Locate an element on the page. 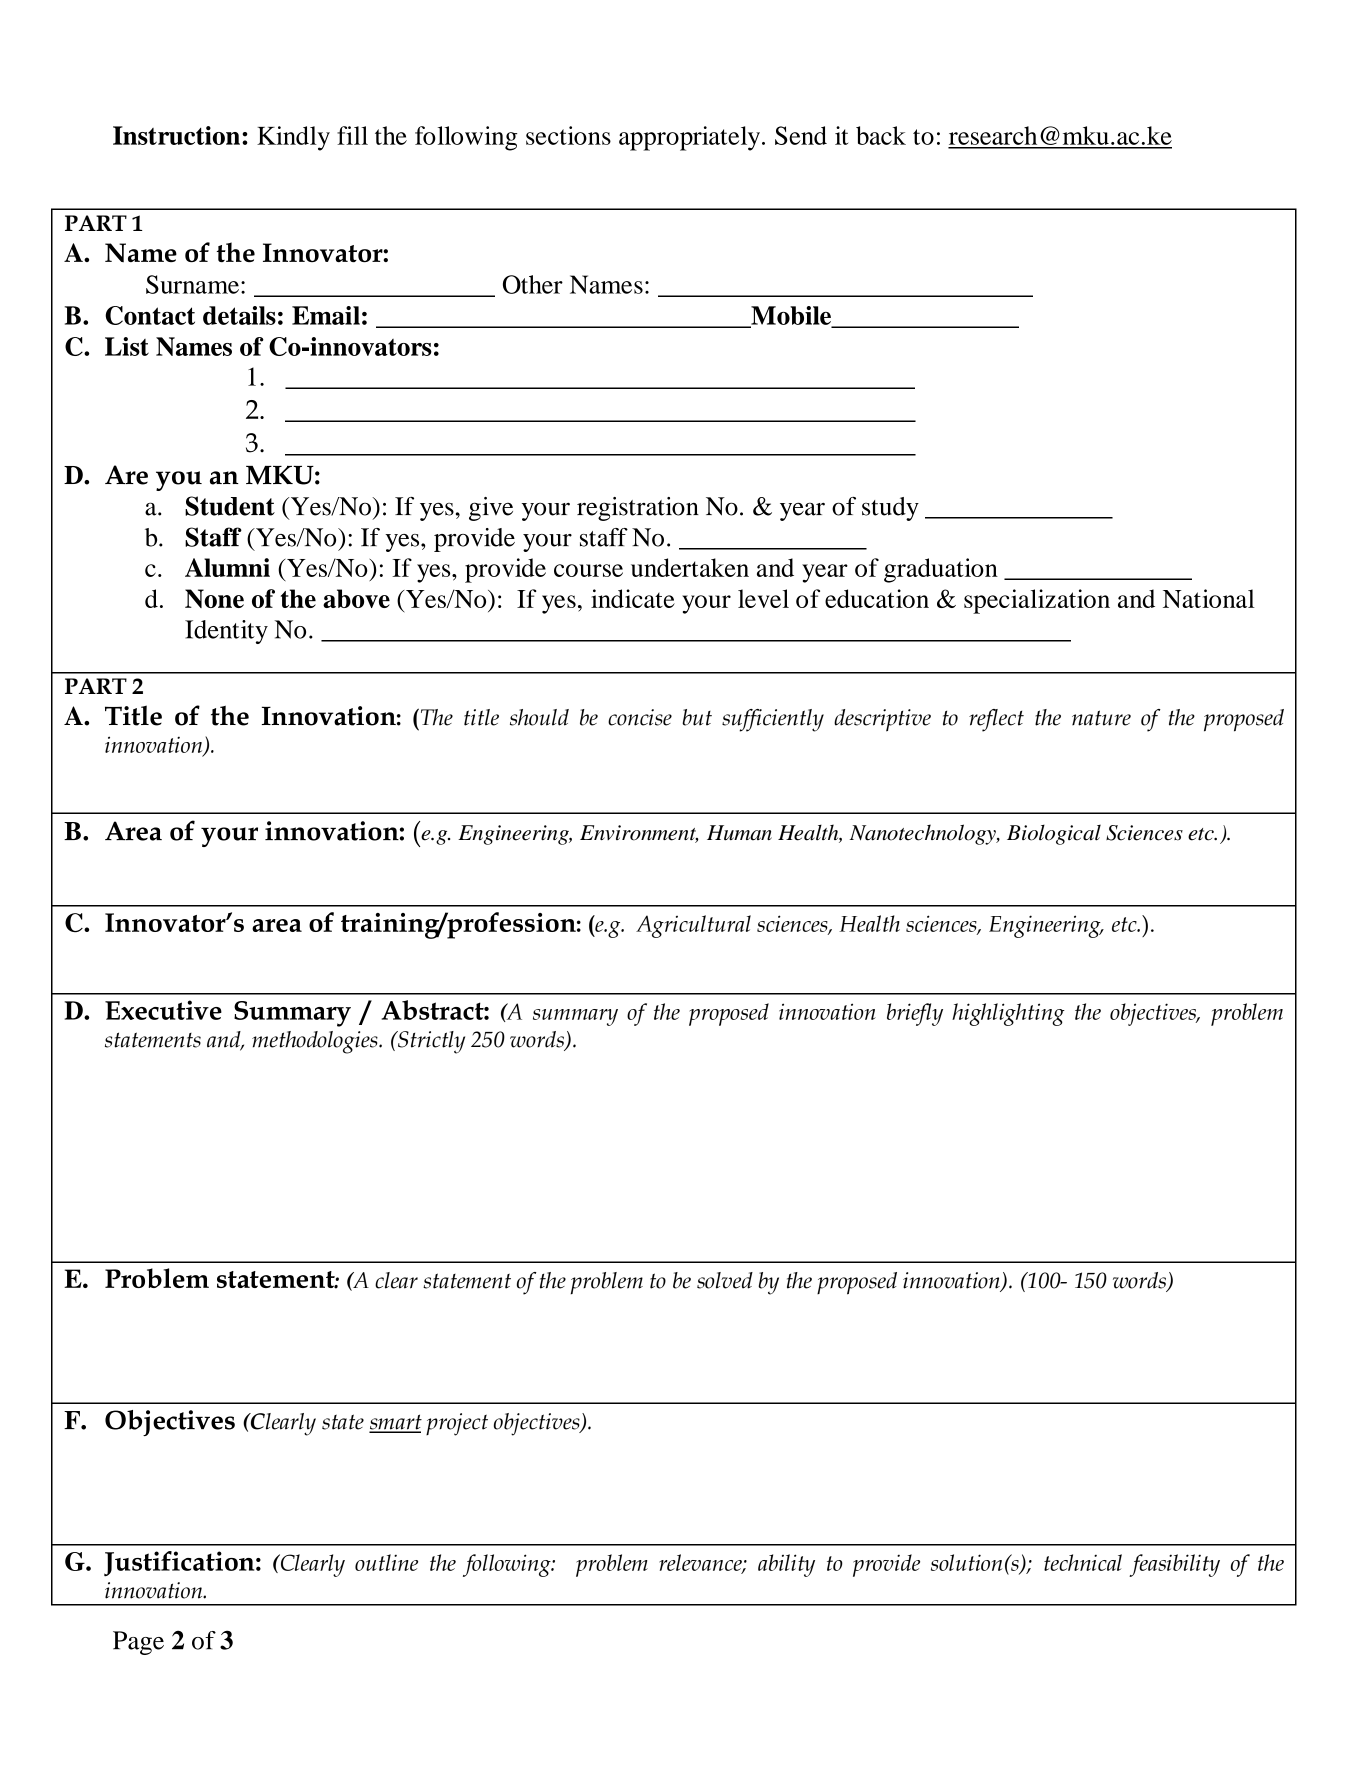 The height and width of the document is (1767, 1366). technical is located at coordinates (1083, 1562).
